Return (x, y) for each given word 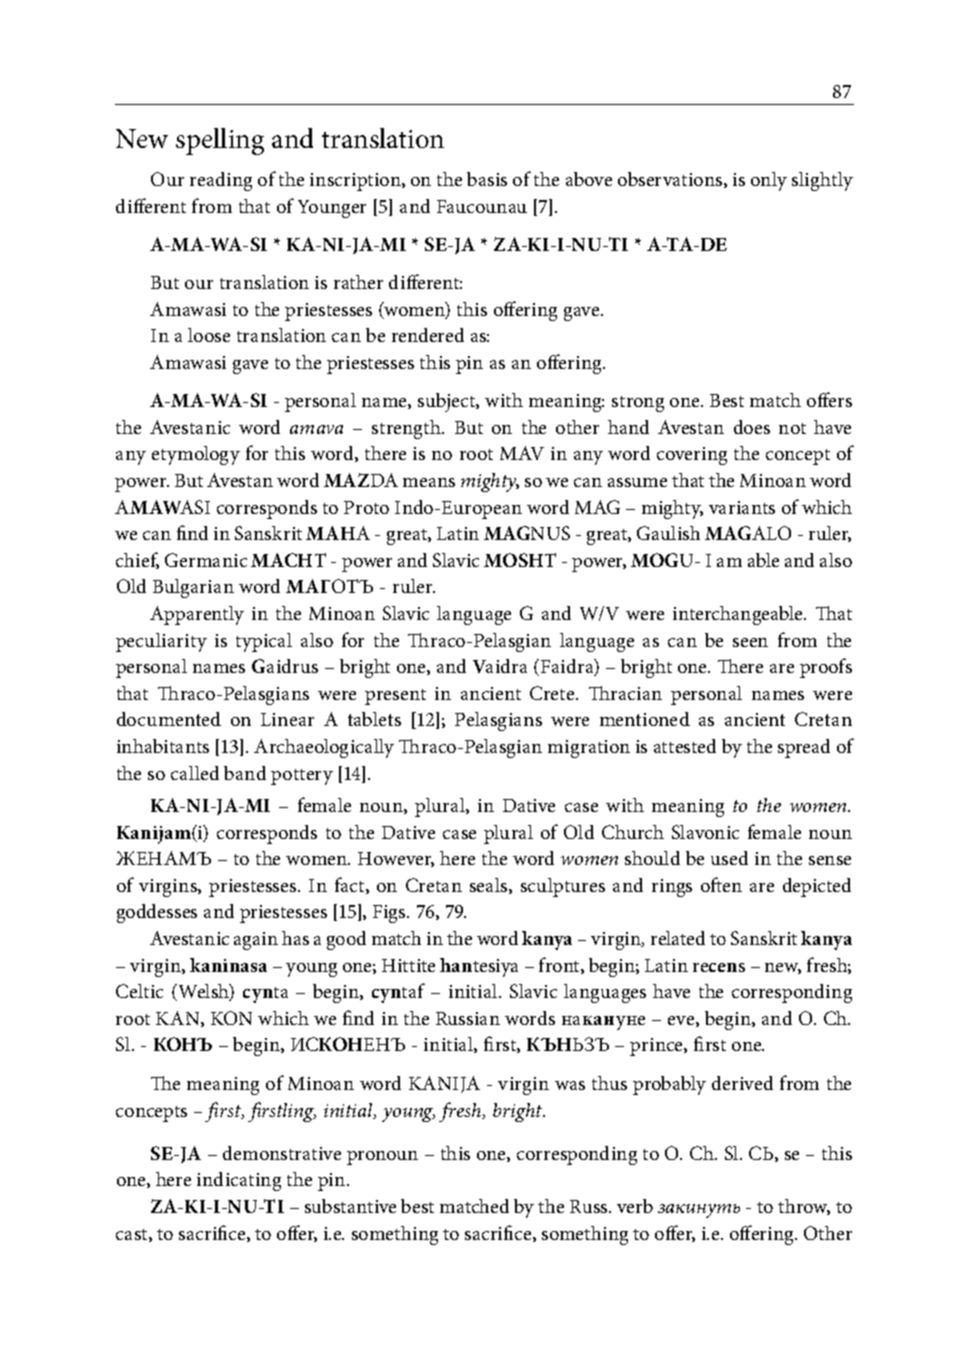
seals (490, 886)
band (245, 773)
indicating (239, 1181)
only (769, 181)
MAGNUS (527, 533)
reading (221, 181)
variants (742, 507)
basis (487, 179)
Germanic (206, 560)
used (729, 858)
